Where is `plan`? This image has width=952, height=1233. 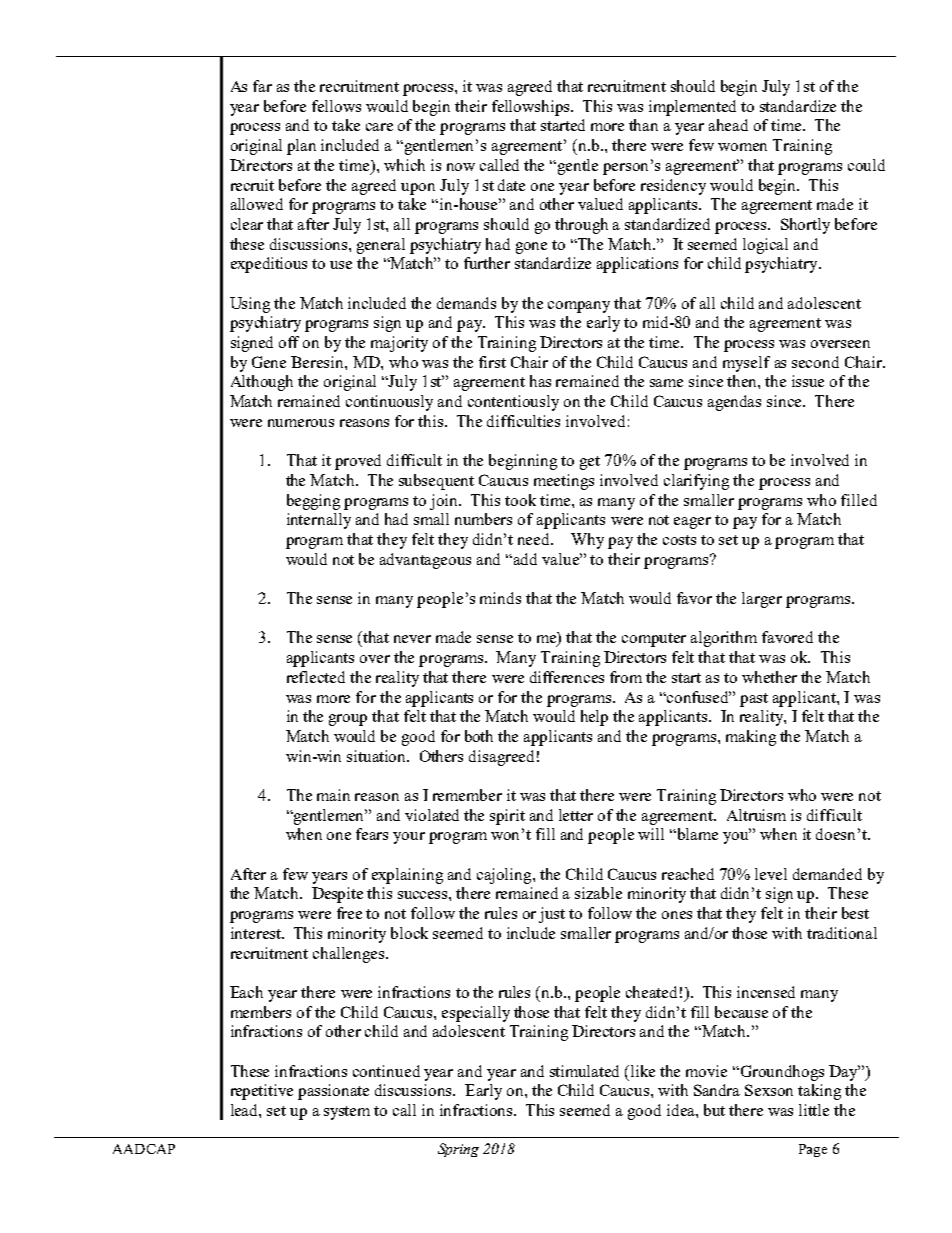
plan is located at coordinates (301, 147).
